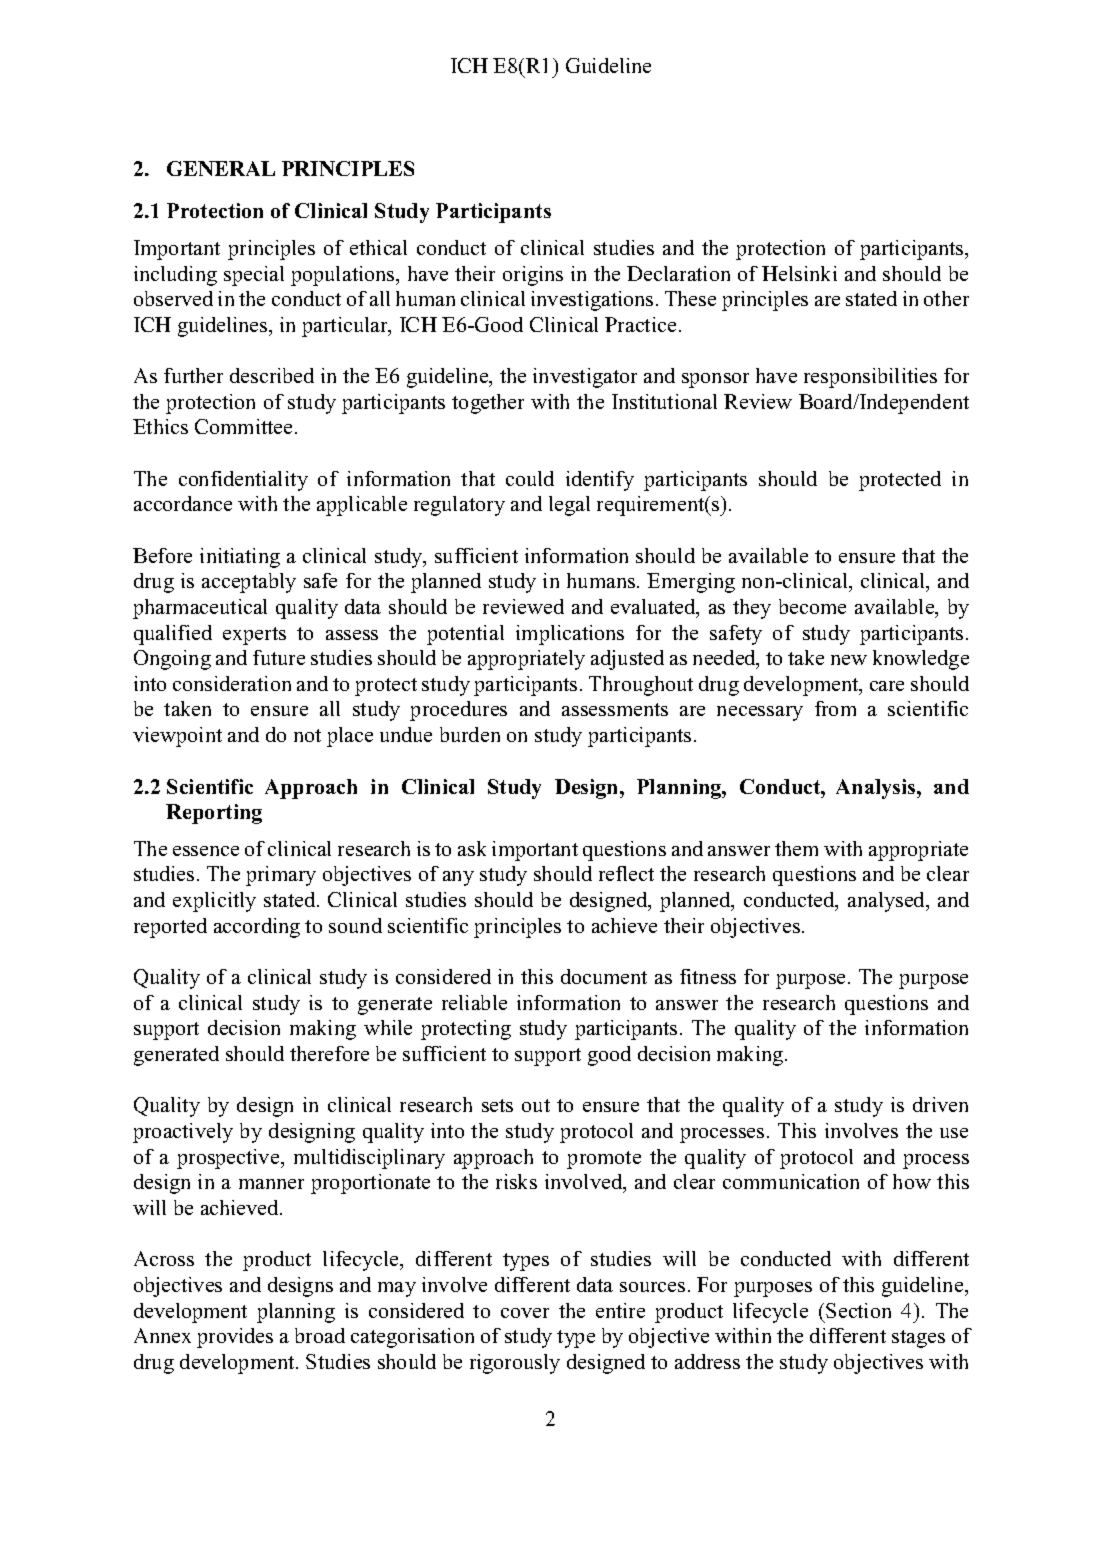 This document has width=1103, height=1561. I want to click on GENERAL, so click(221, 168).
